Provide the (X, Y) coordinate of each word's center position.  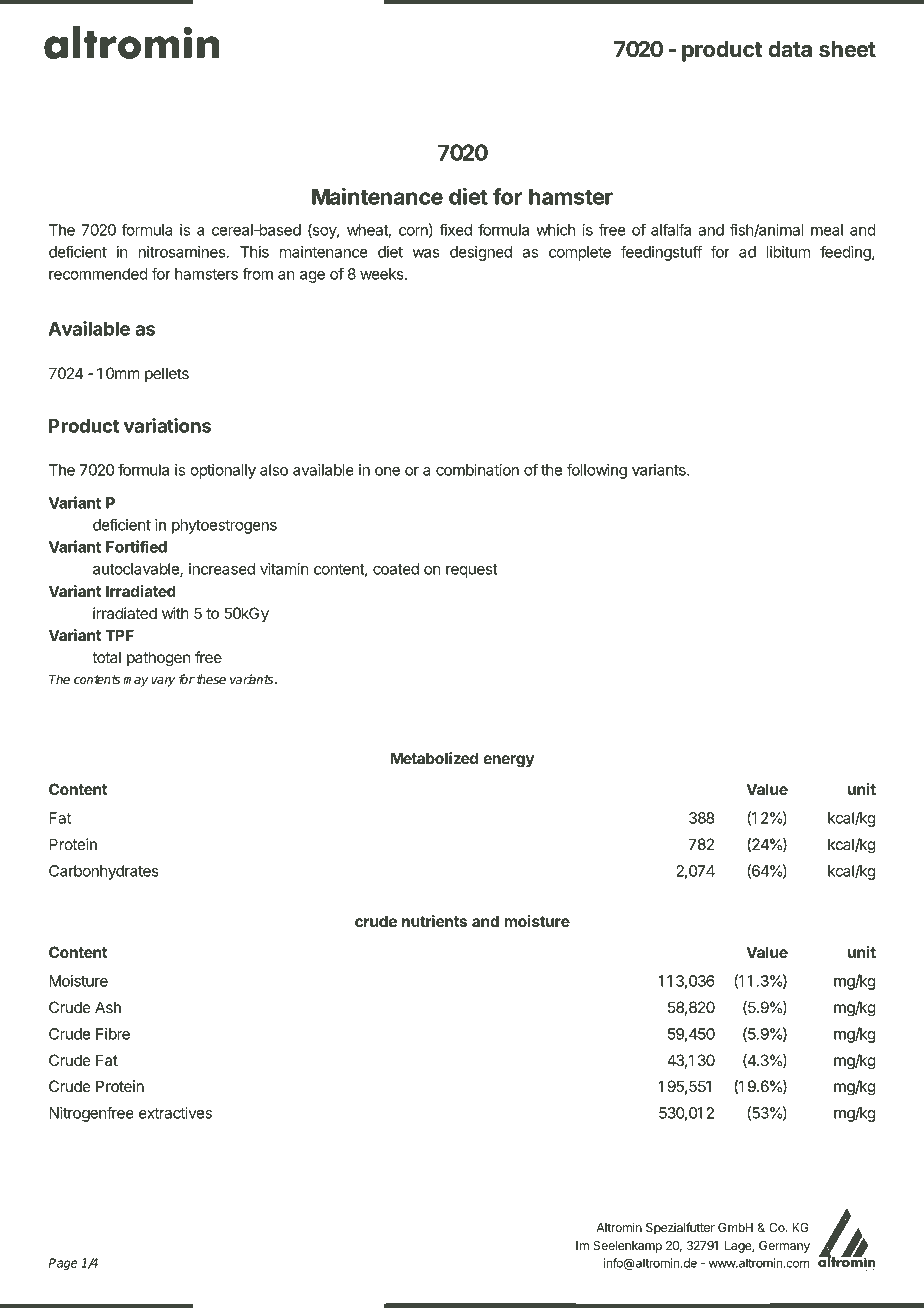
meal (827, 230)
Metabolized (434, 758)
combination (477, 470)
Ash (108, 1007)
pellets (167, 374)
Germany (784, 1247)
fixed (455, 229)
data (790, 49)
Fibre (113, 1034)
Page (63, 1264)
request (471, 571)
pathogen (158, 659)
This (254, 252)
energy (508, 761)
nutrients (434, 921)
